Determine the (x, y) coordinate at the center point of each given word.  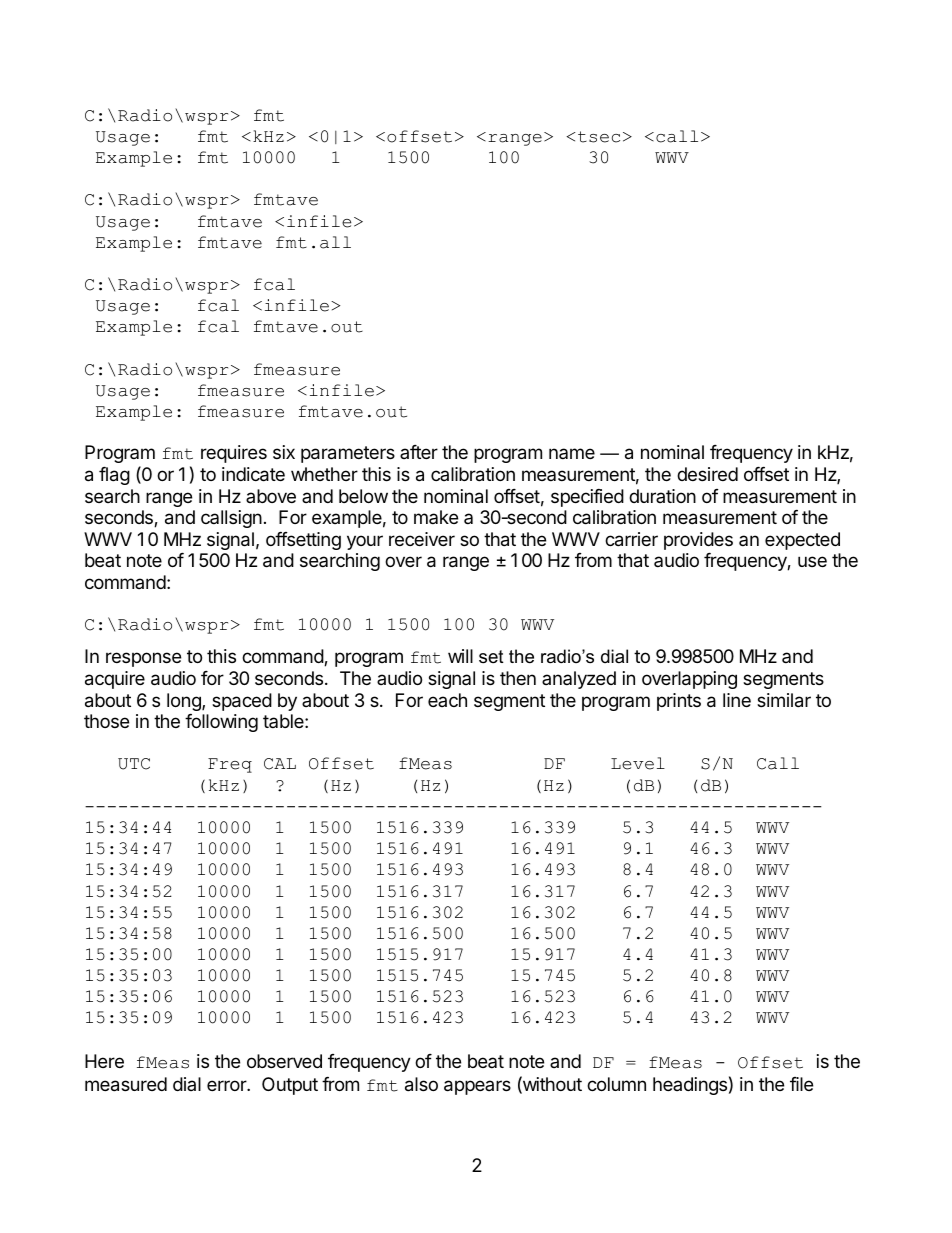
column (616, 1084)
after (419, 452)
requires (234, 454)
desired (707, 474)
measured (126, 1084)
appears (477, 1087)
